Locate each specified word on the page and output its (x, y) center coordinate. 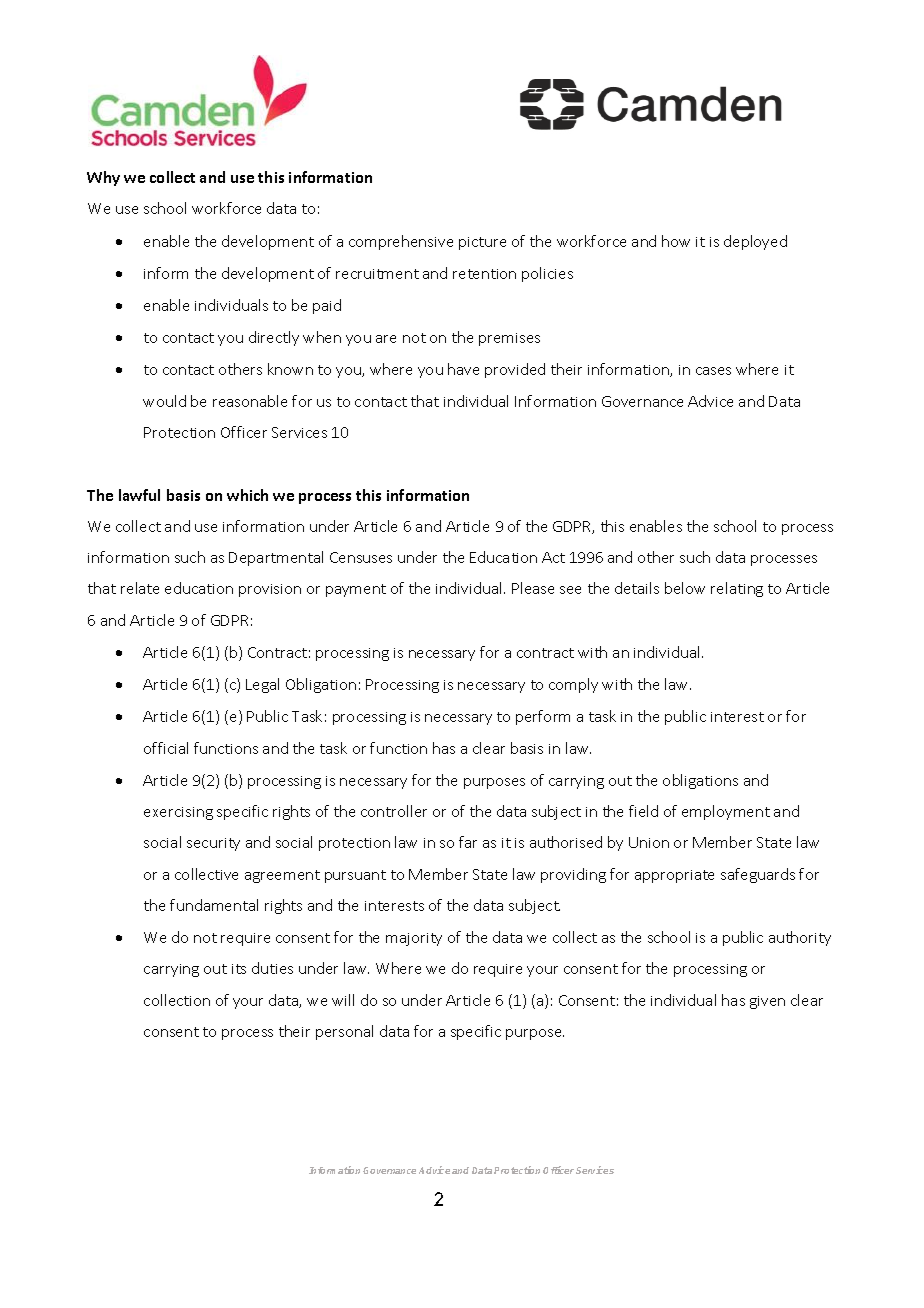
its (239, 969)
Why (103, 178)
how (676, 241)
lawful (139, 495)
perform (543, 717)
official (166, 748)
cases (713, 371)
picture (482, 243)
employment (726, 812)
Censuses (361, 557)
